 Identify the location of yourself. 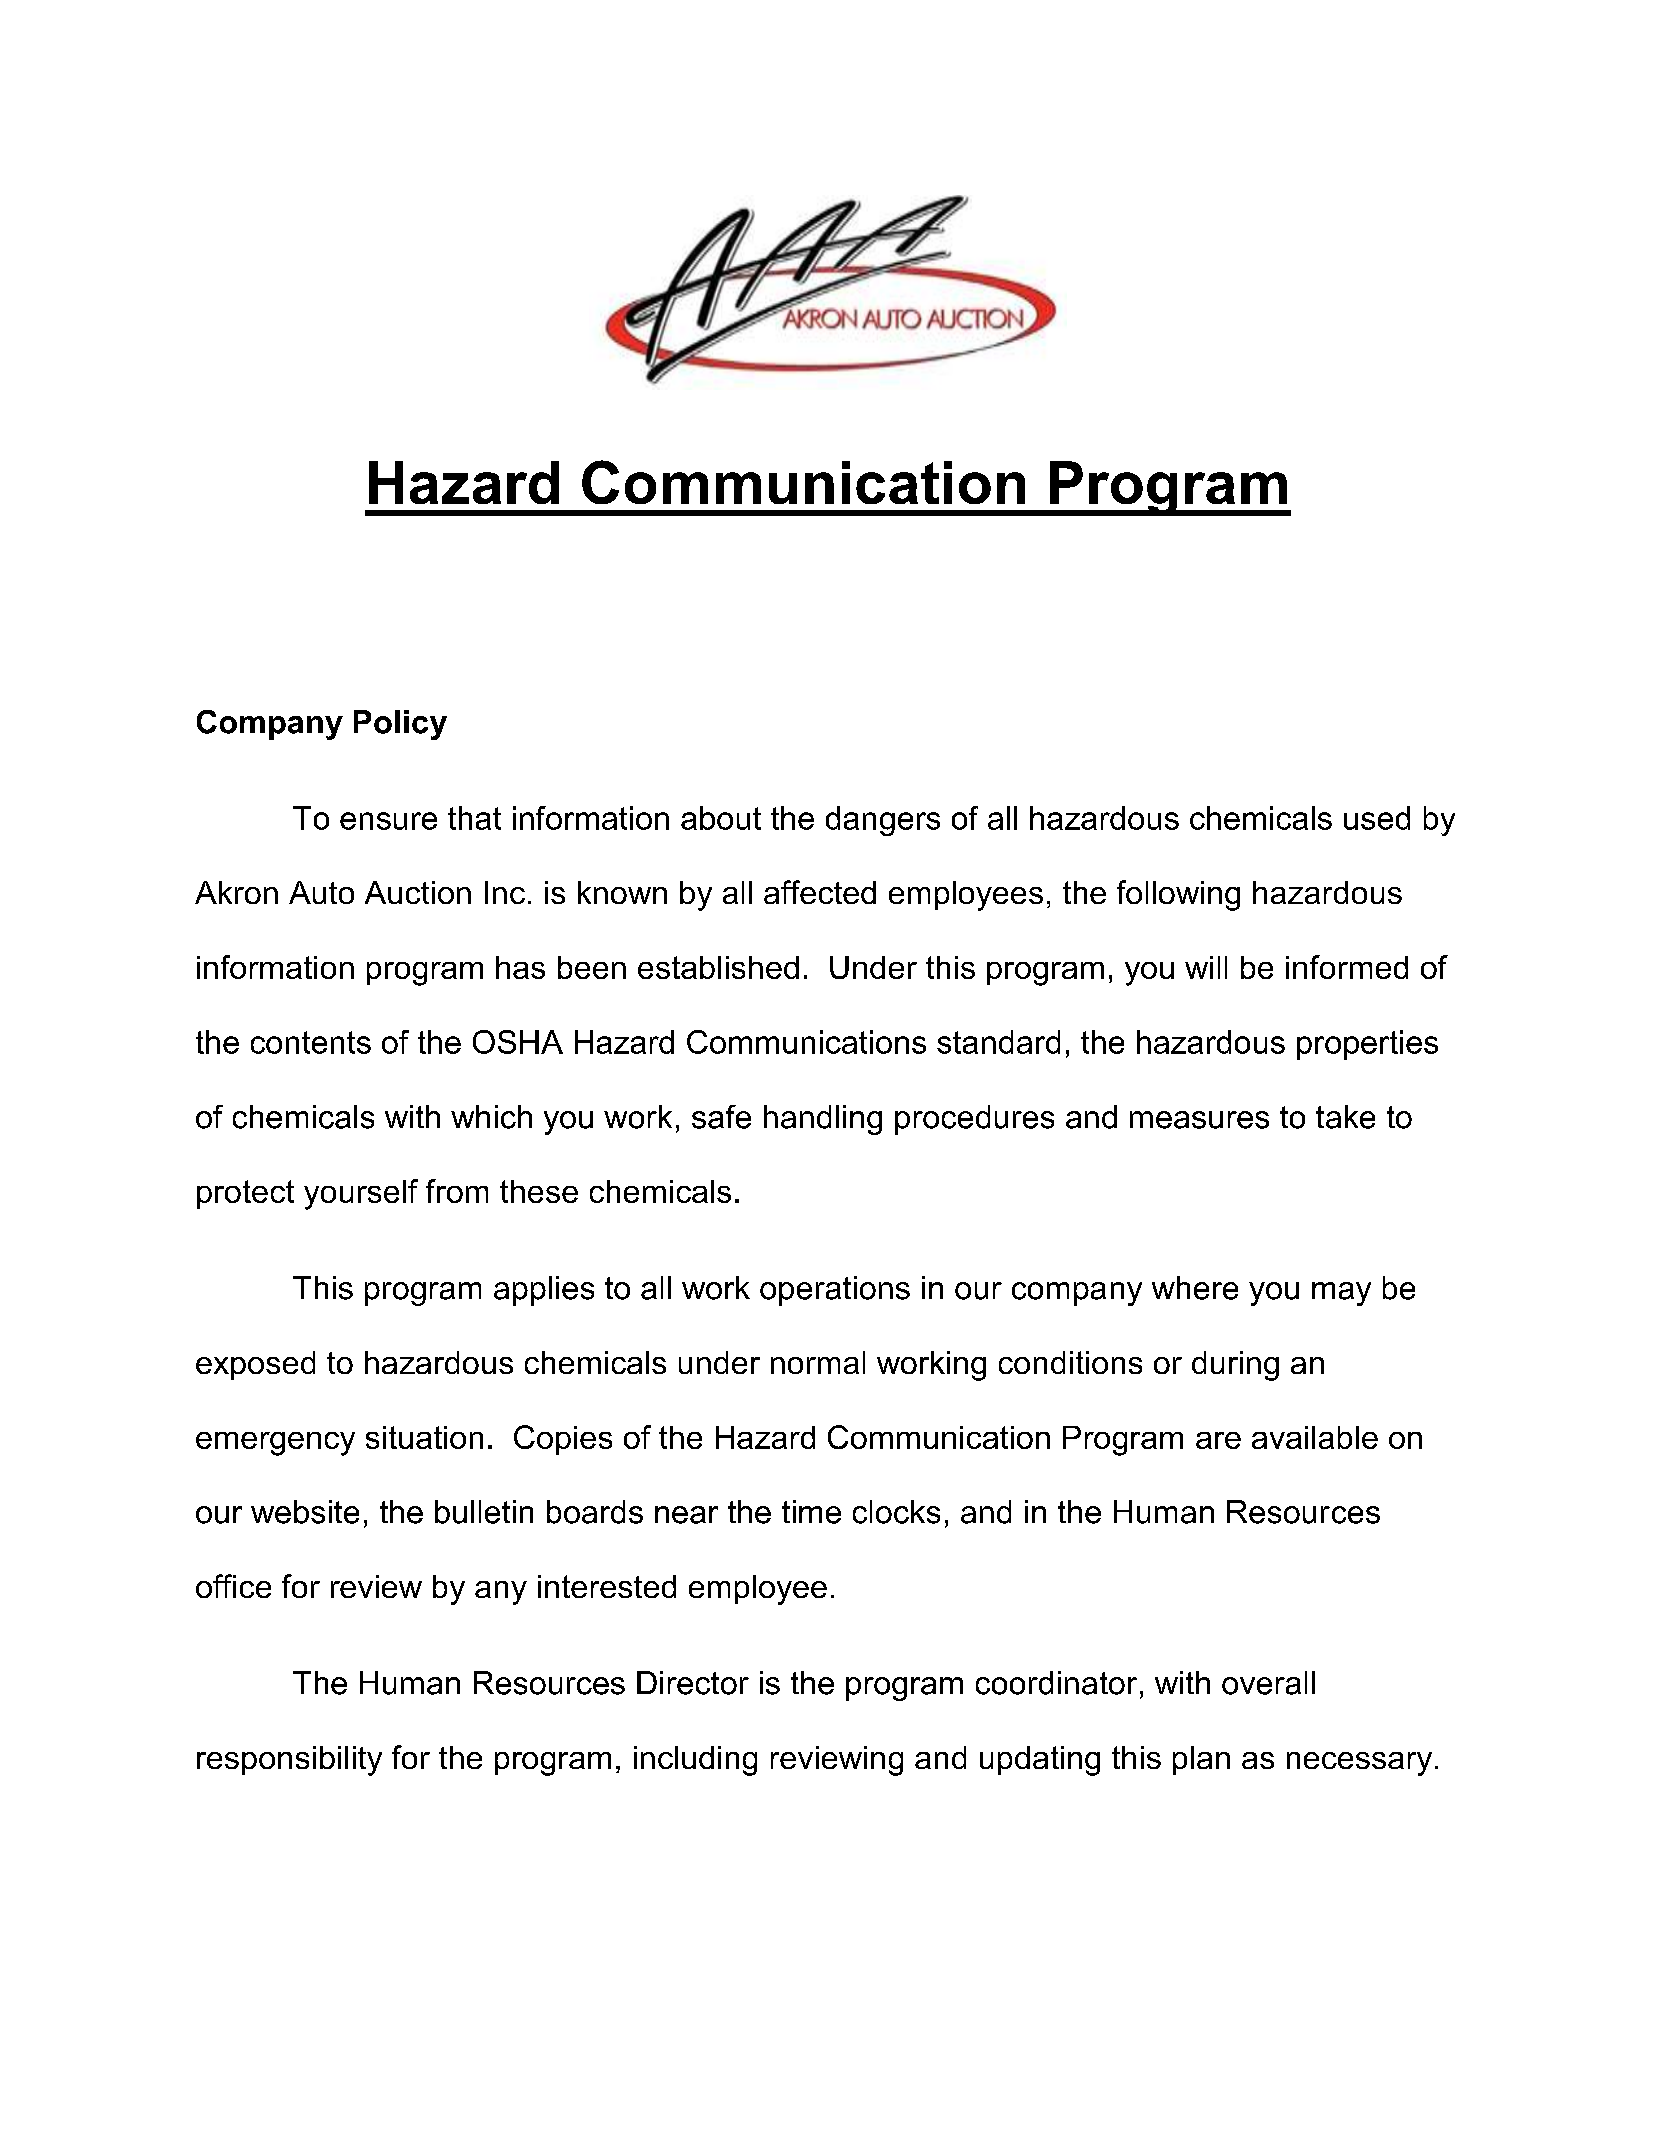
(361, 1194).
